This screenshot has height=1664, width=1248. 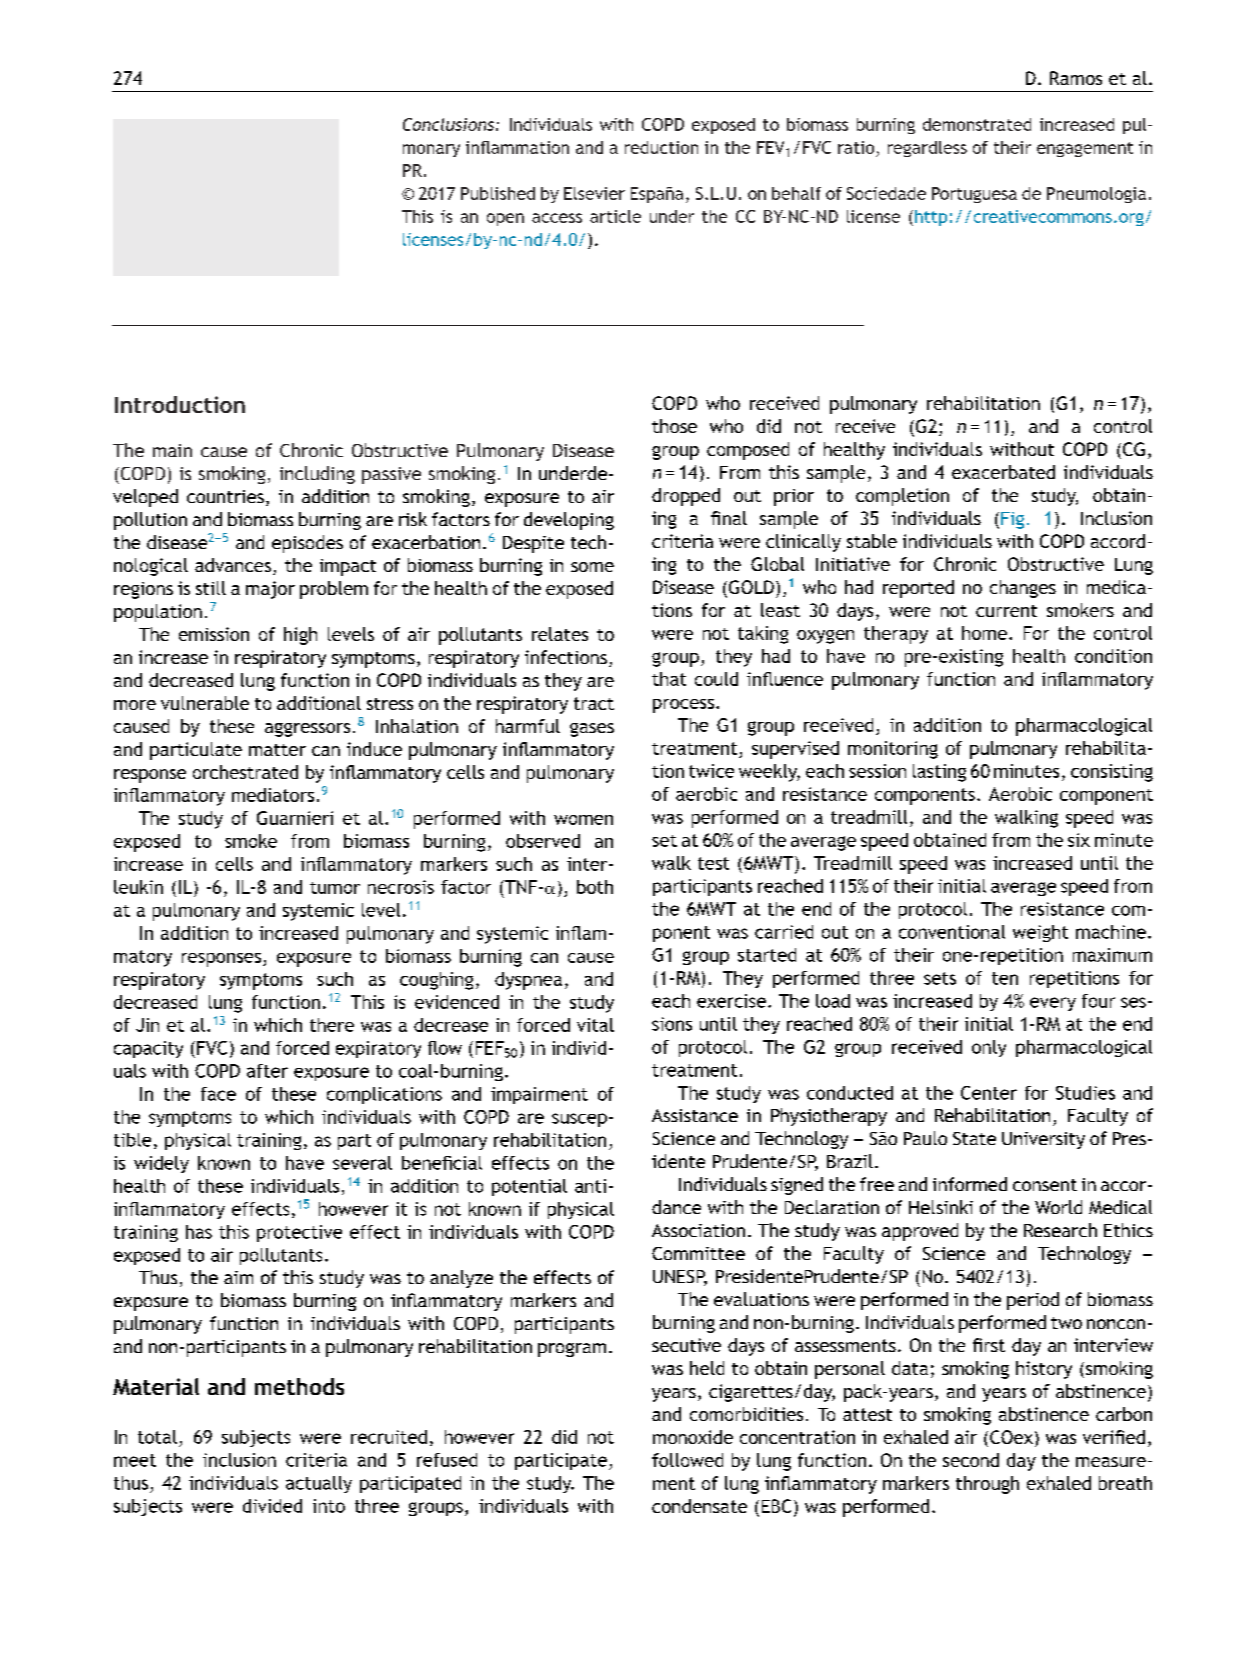 I want to click on women, so click(x=583, y=820).
